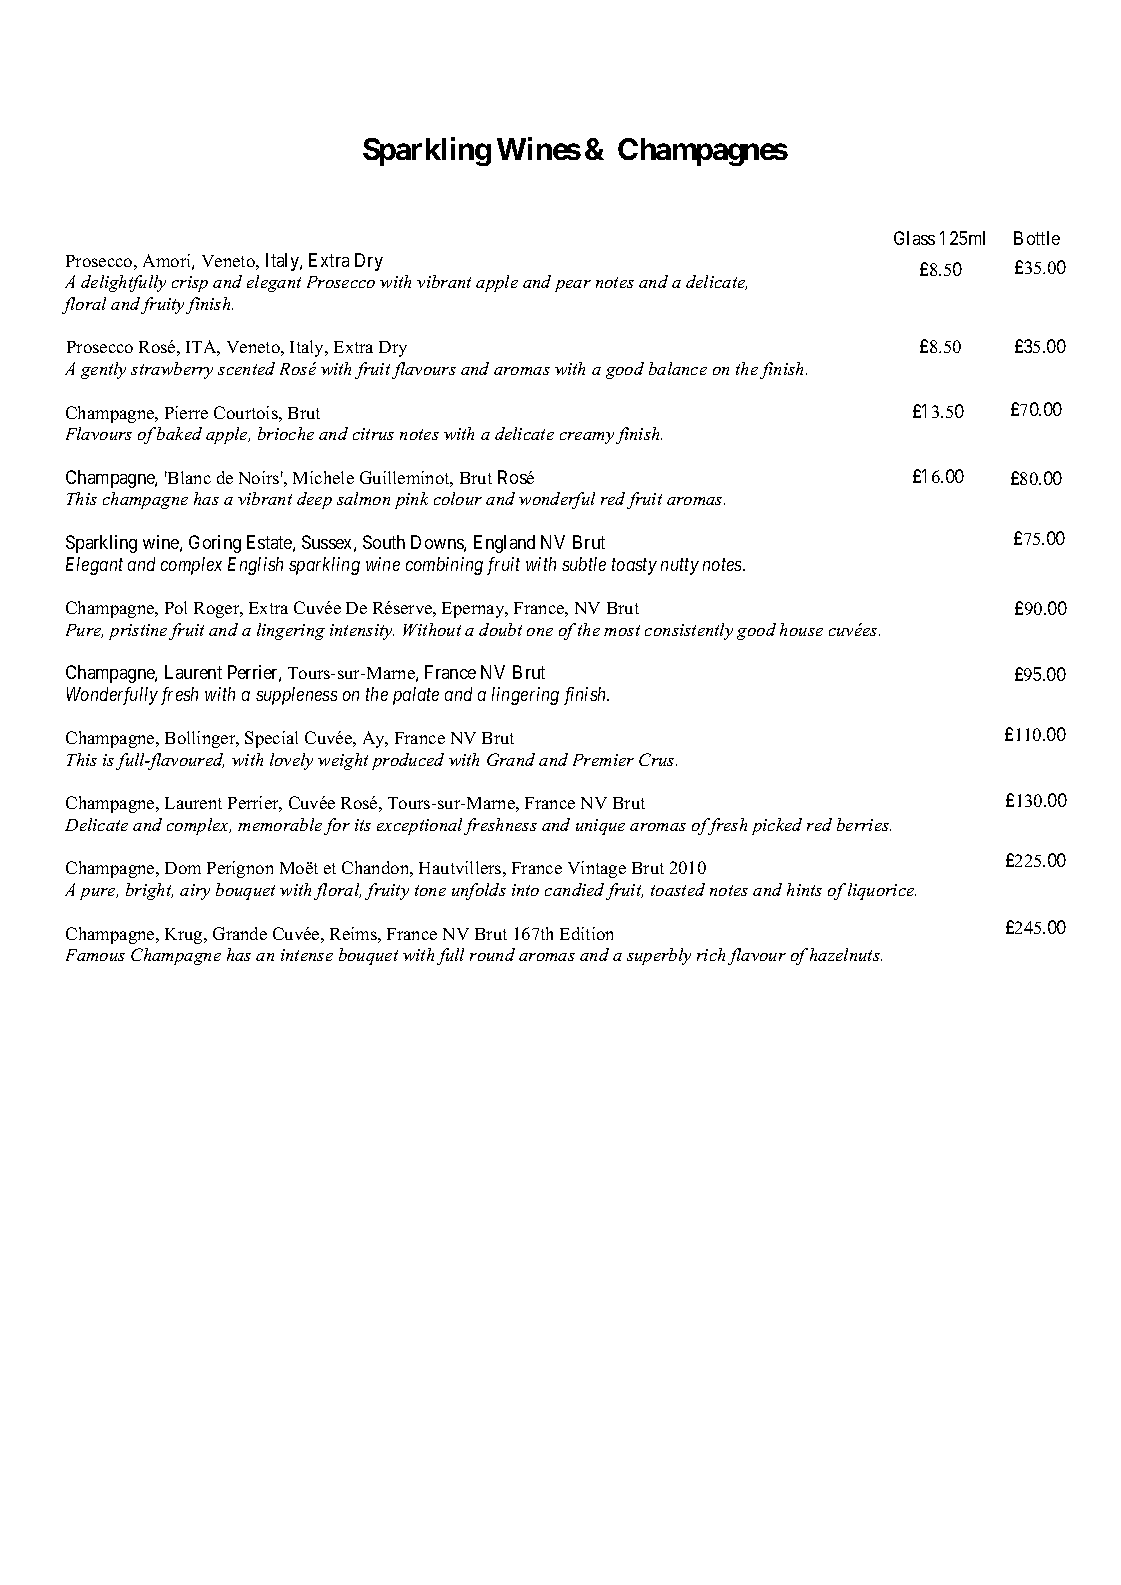 This screenshot has width=1121, height=1585. I want to click on subtle, so click(584, 564).
